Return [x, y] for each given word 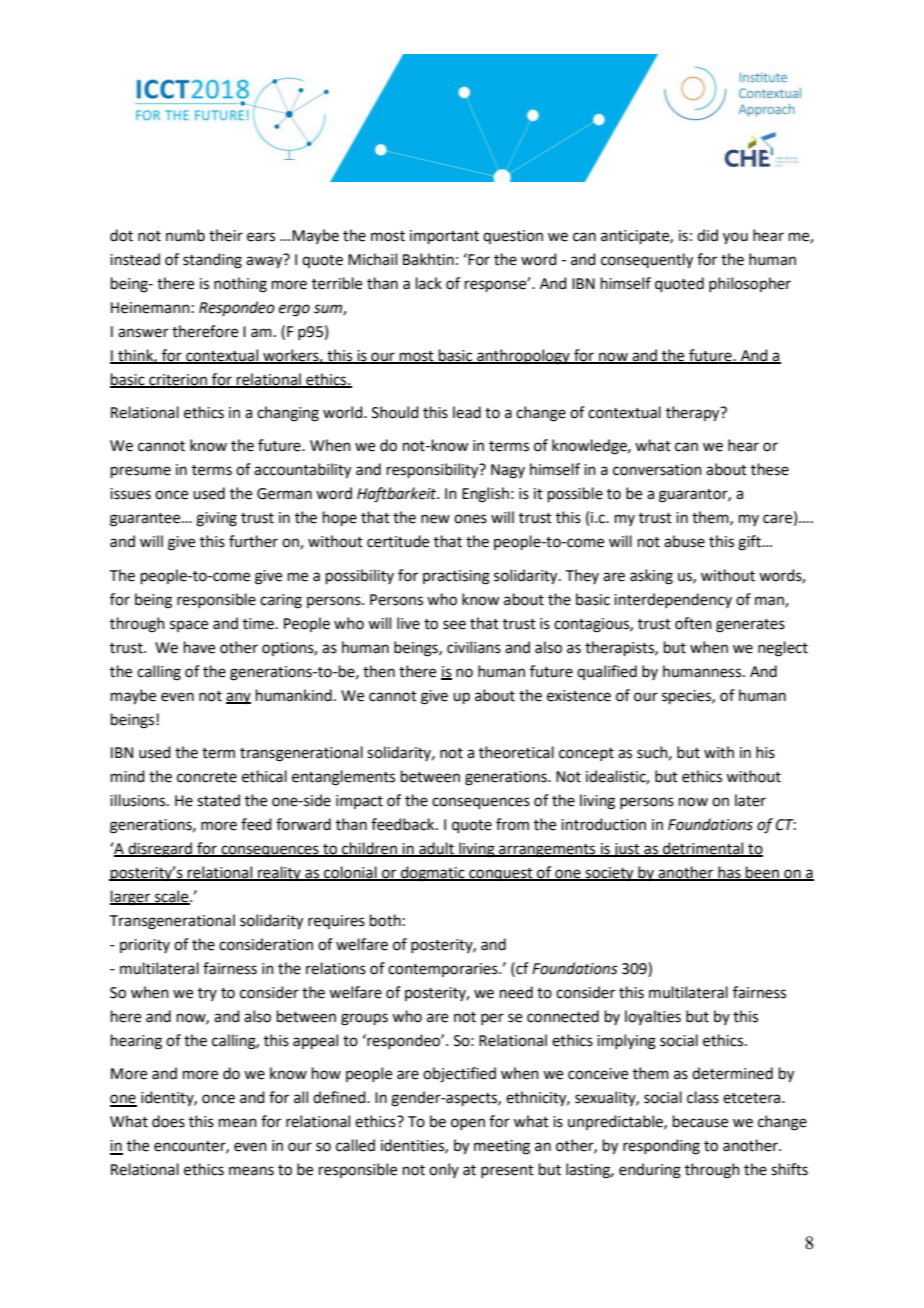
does [168, 1121]
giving [216, 519]
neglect [783, 649]
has [729, 873]
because [700, 1121]
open [468, 1124]
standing [212, 261]
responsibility [434, 471]
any [238, 698]
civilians [474, 647]
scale [172, 897]
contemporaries [444, 970]
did [707, 235]
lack [429, 283]
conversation [657, 470]
